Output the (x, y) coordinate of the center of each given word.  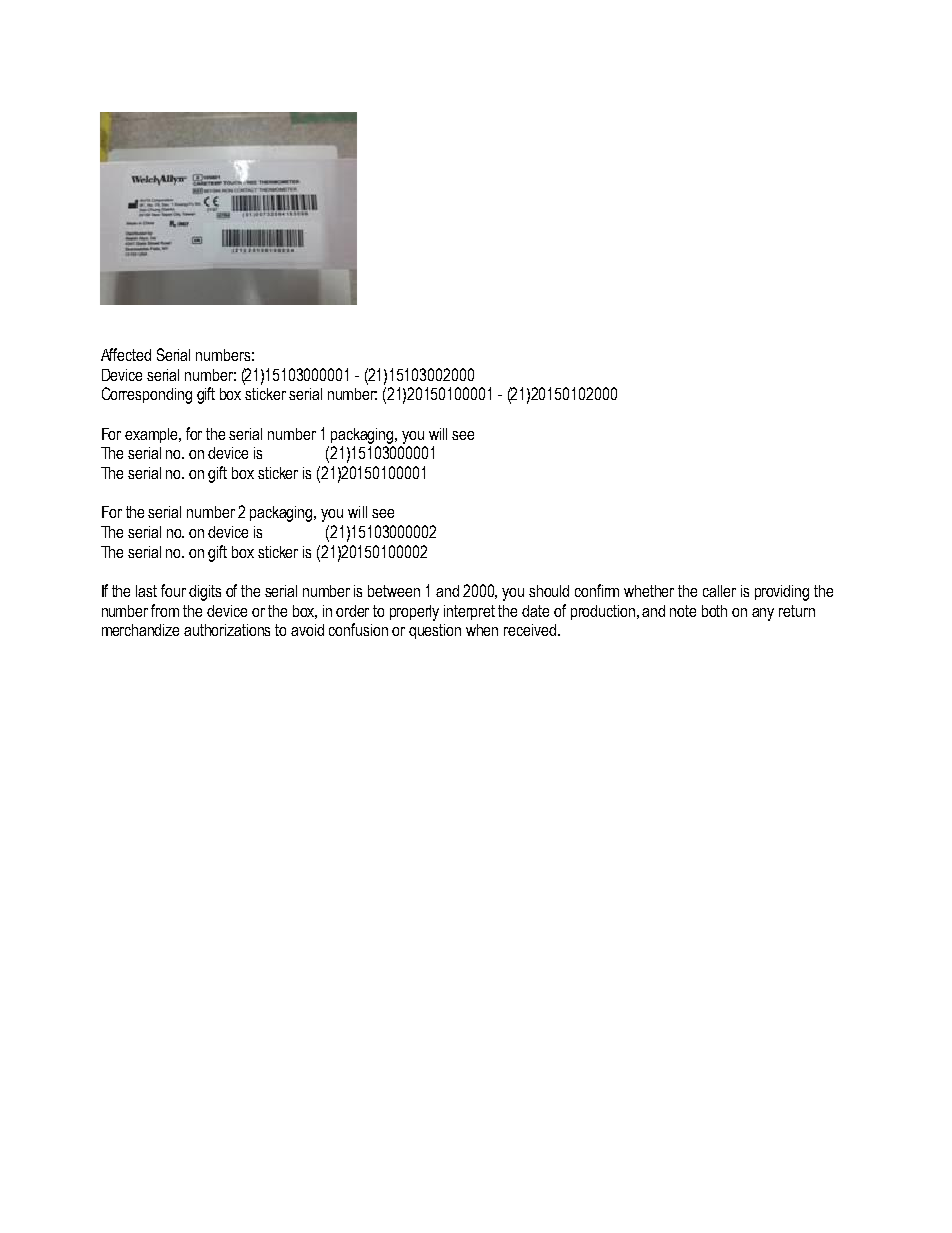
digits (205, 593)
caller (719, 591)
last (146, 591)
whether (649, 591)
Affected (126, 354)
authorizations (227, 630)
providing (782, 593)
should (549, 591)
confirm (597, 590)
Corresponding (147, 395)
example (153, 435)
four (173, 590)
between (394, 591)
